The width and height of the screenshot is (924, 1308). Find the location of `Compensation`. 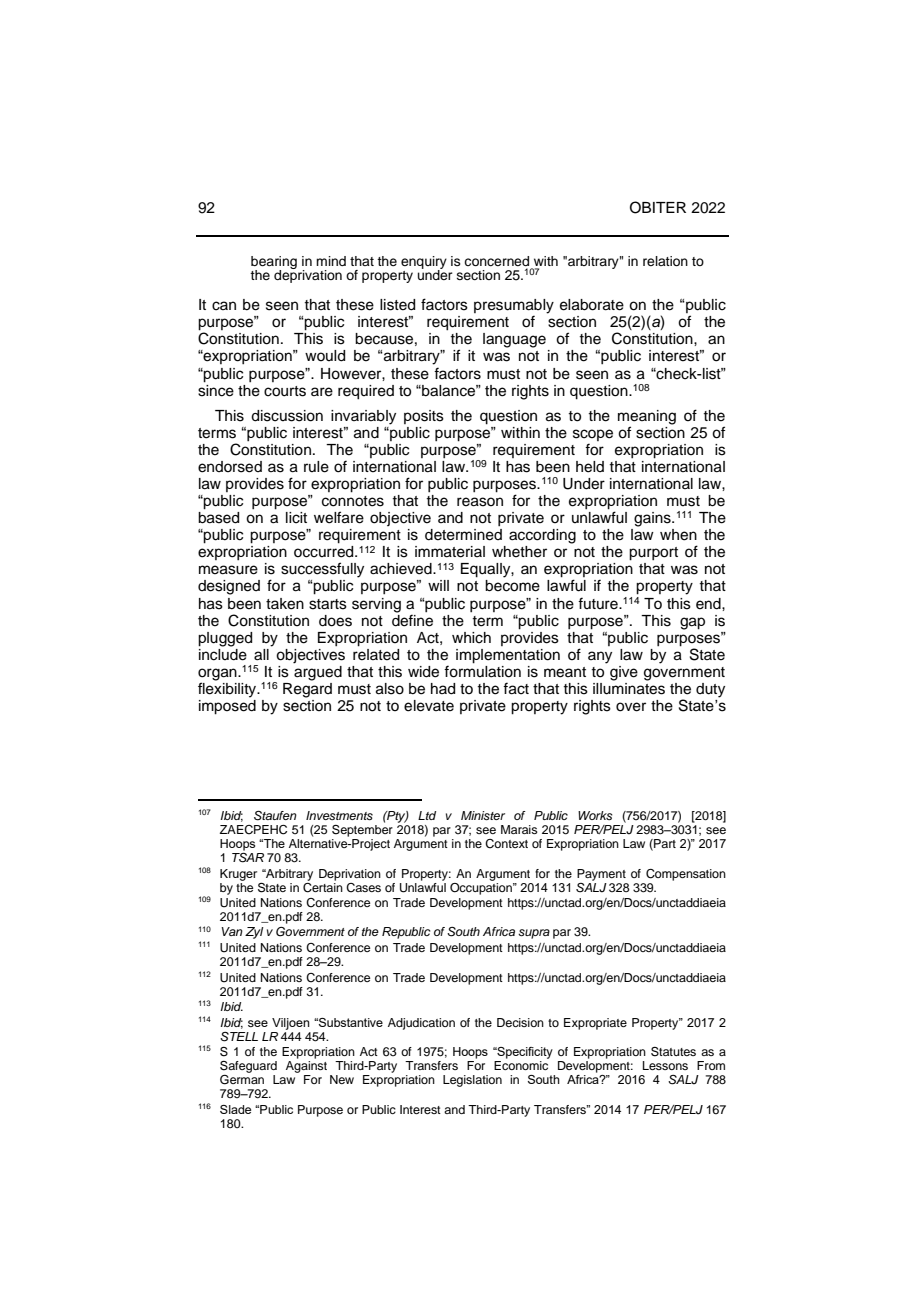

Compensation is located at coordinates (686, 875).
